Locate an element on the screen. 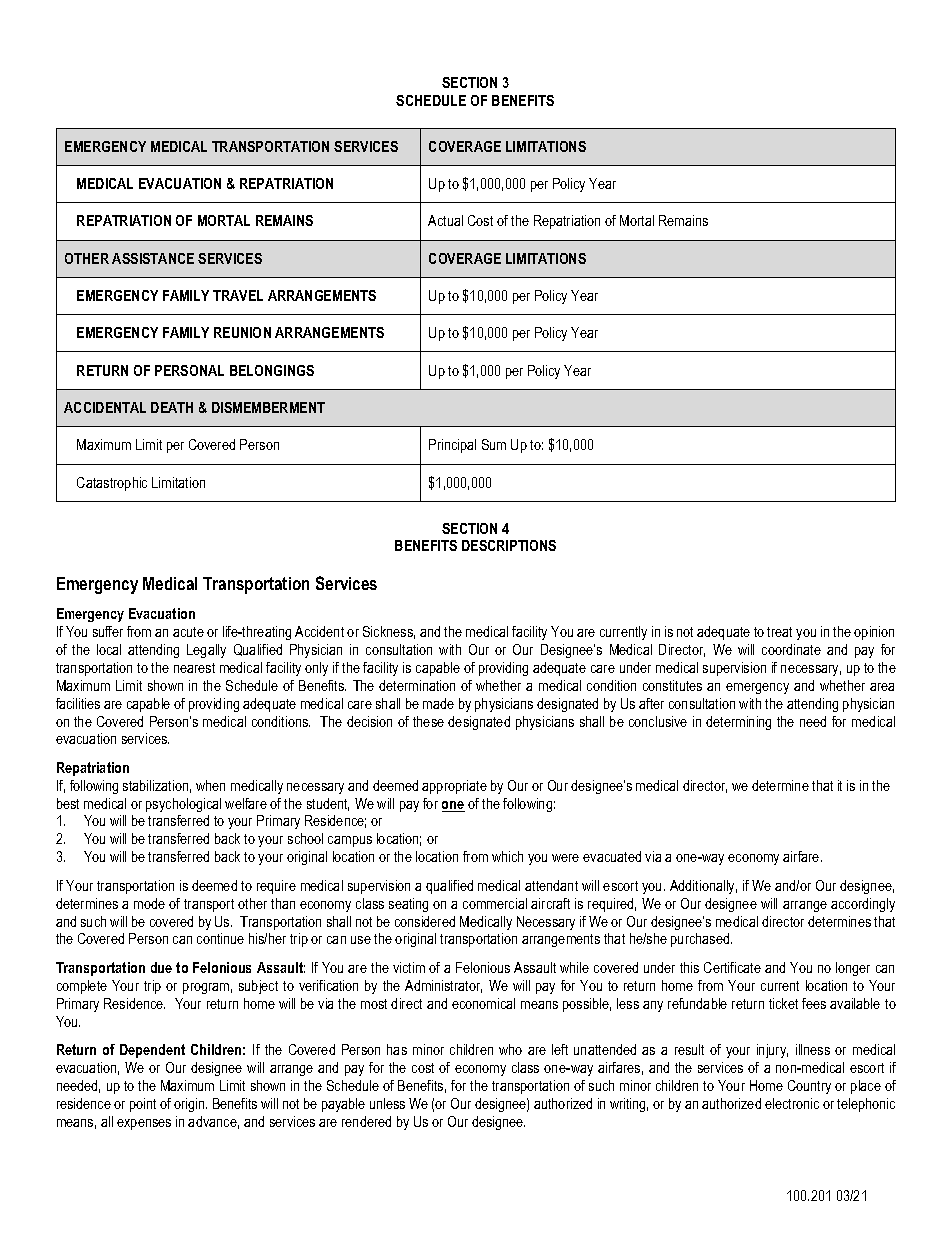 The width and height of the screenshot is (952, 1233). who is located at coordinates (510, 1049).
